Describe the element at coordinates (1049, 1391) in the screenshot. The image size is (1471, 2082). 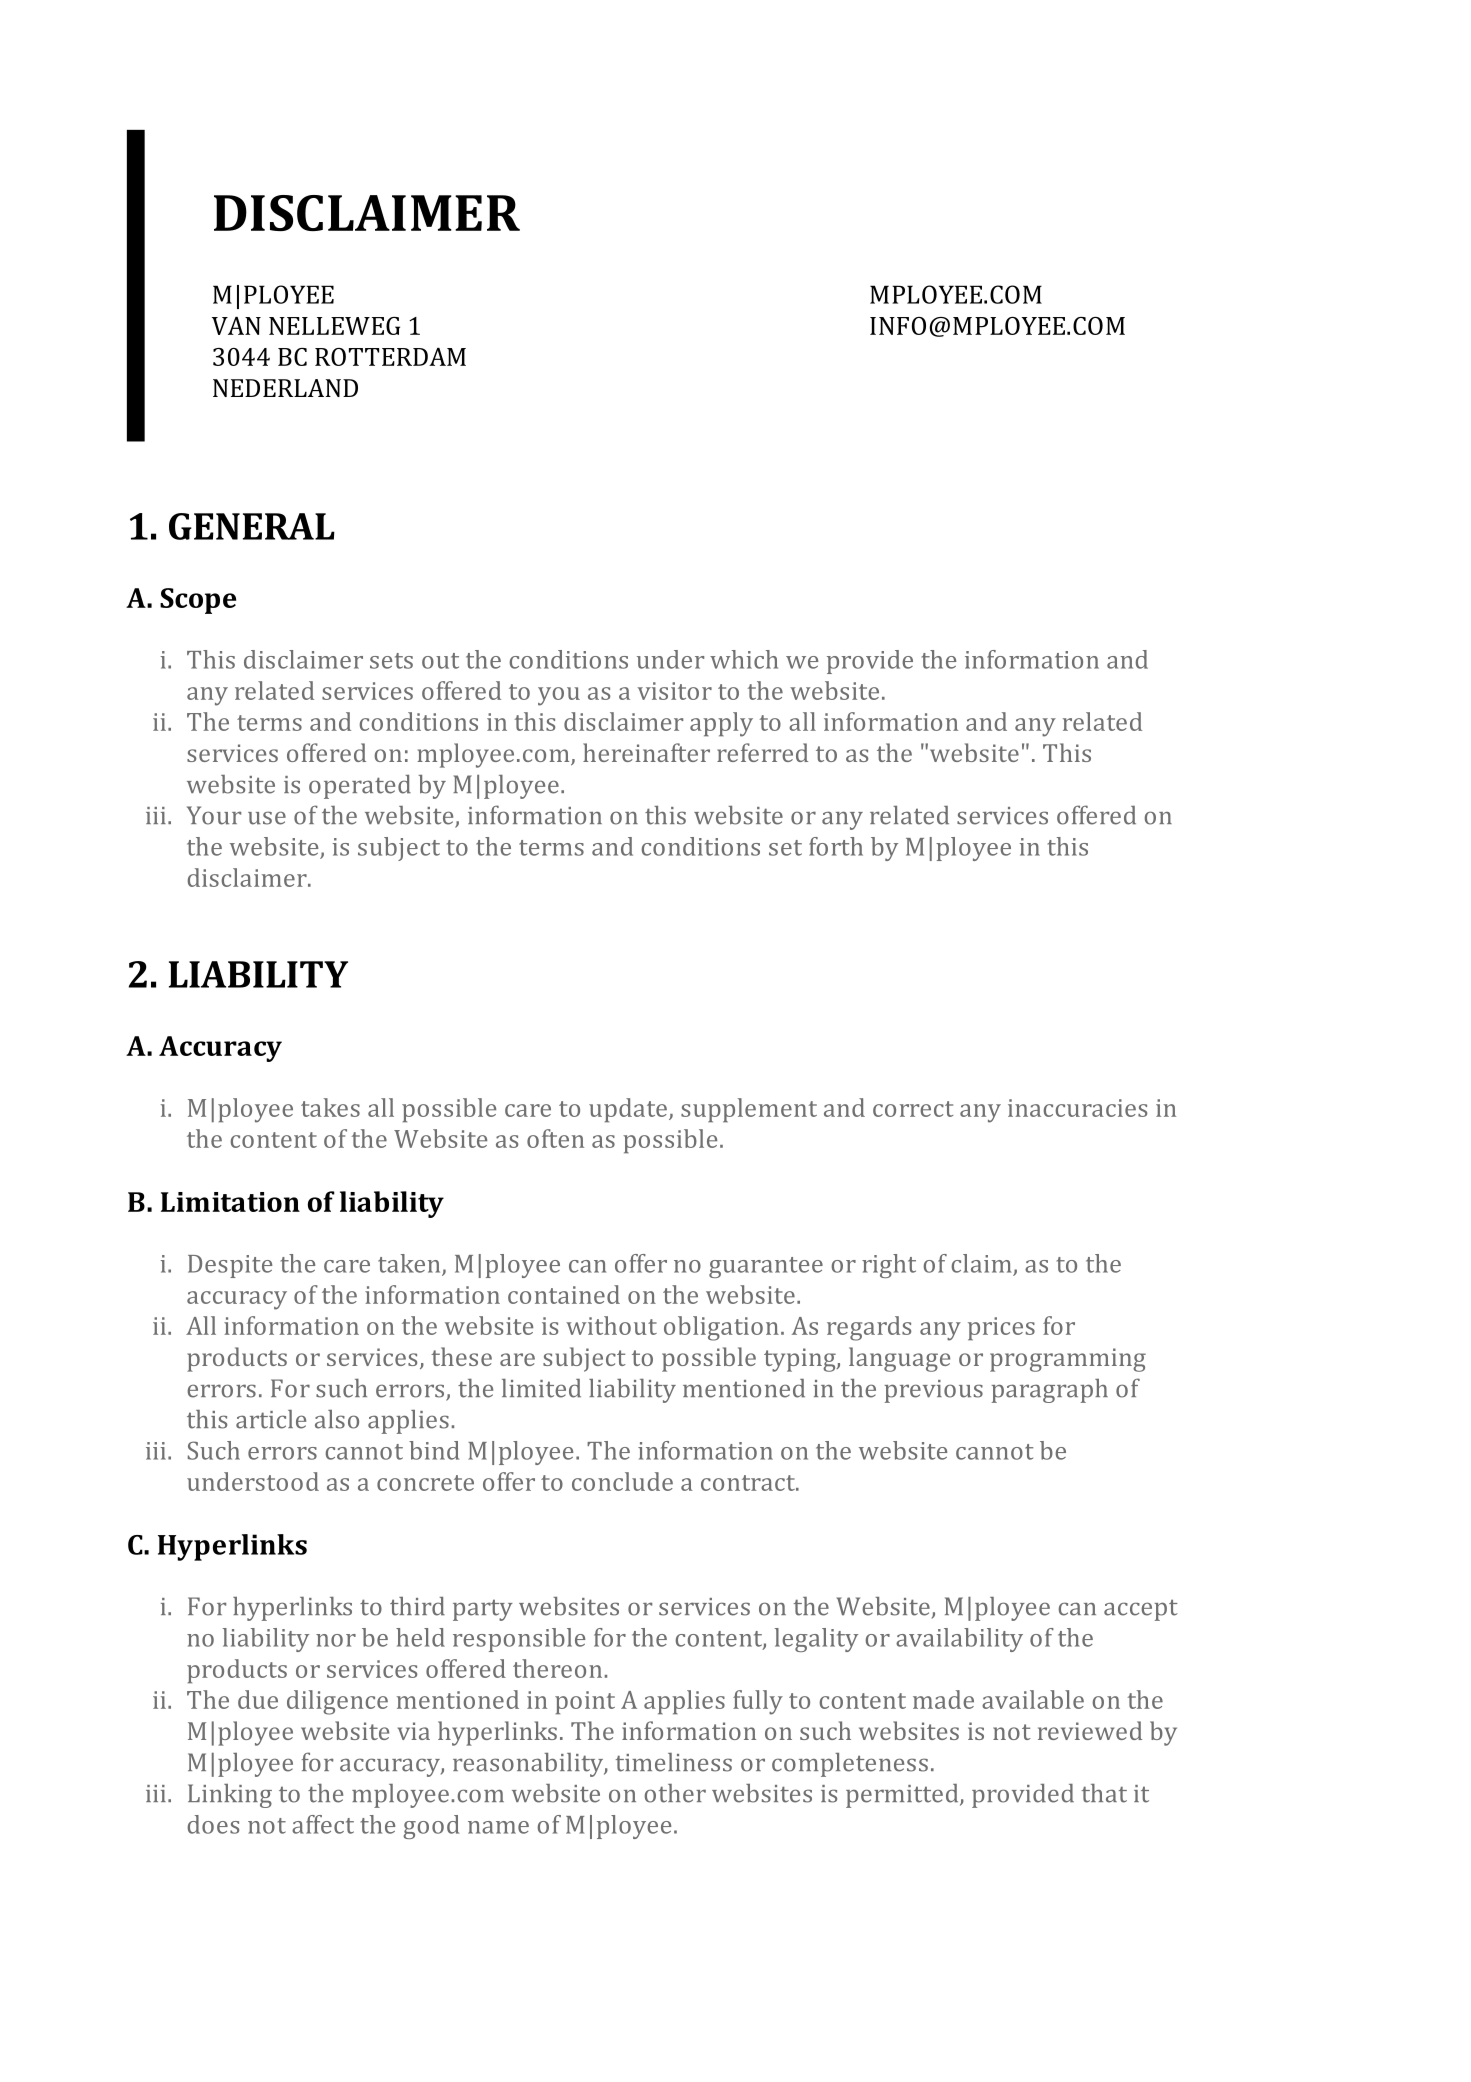
I see `paragraph` at that location.
